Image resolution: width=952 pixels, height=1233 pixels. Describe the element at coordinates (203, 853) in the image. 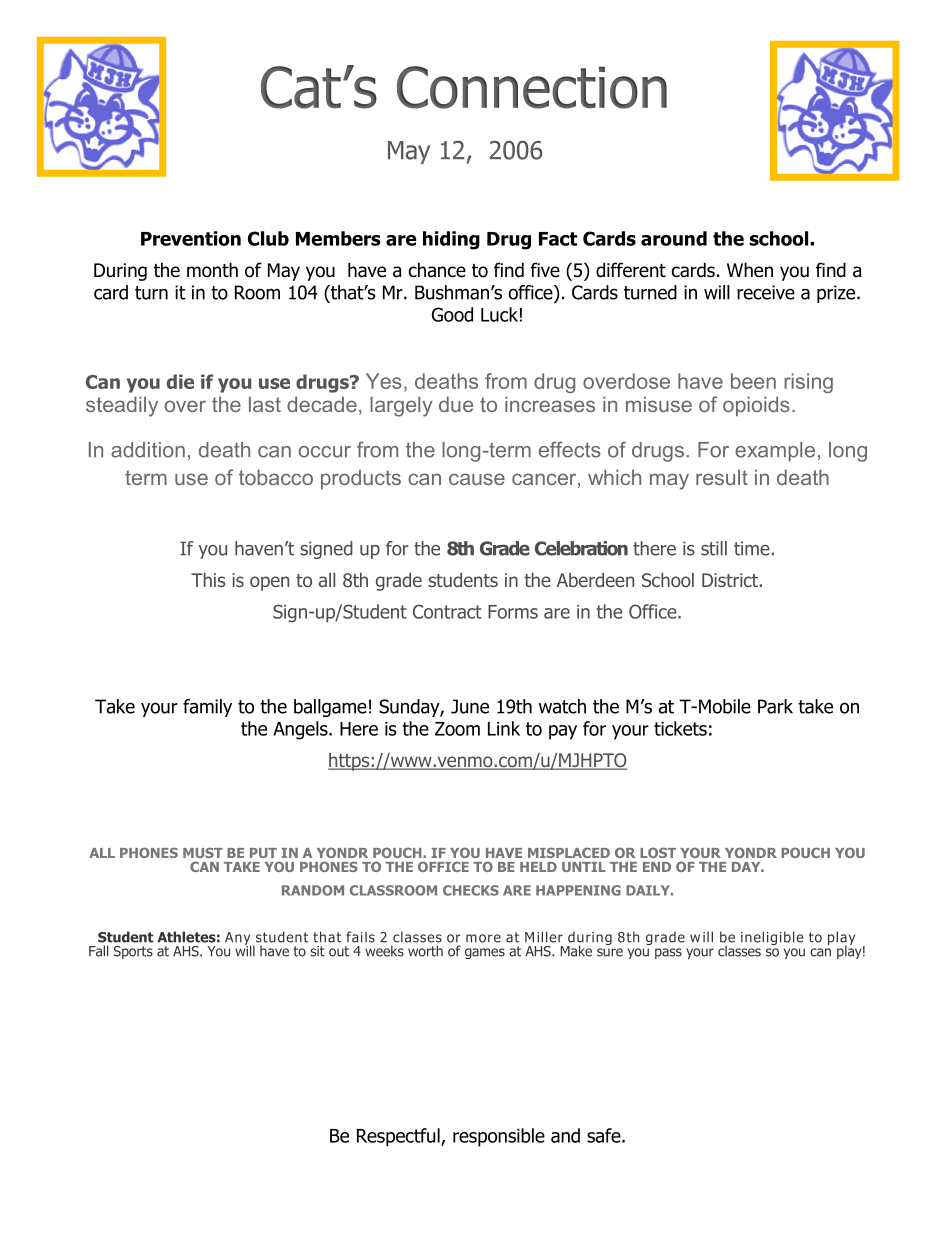

I see `MUST` at that location.
